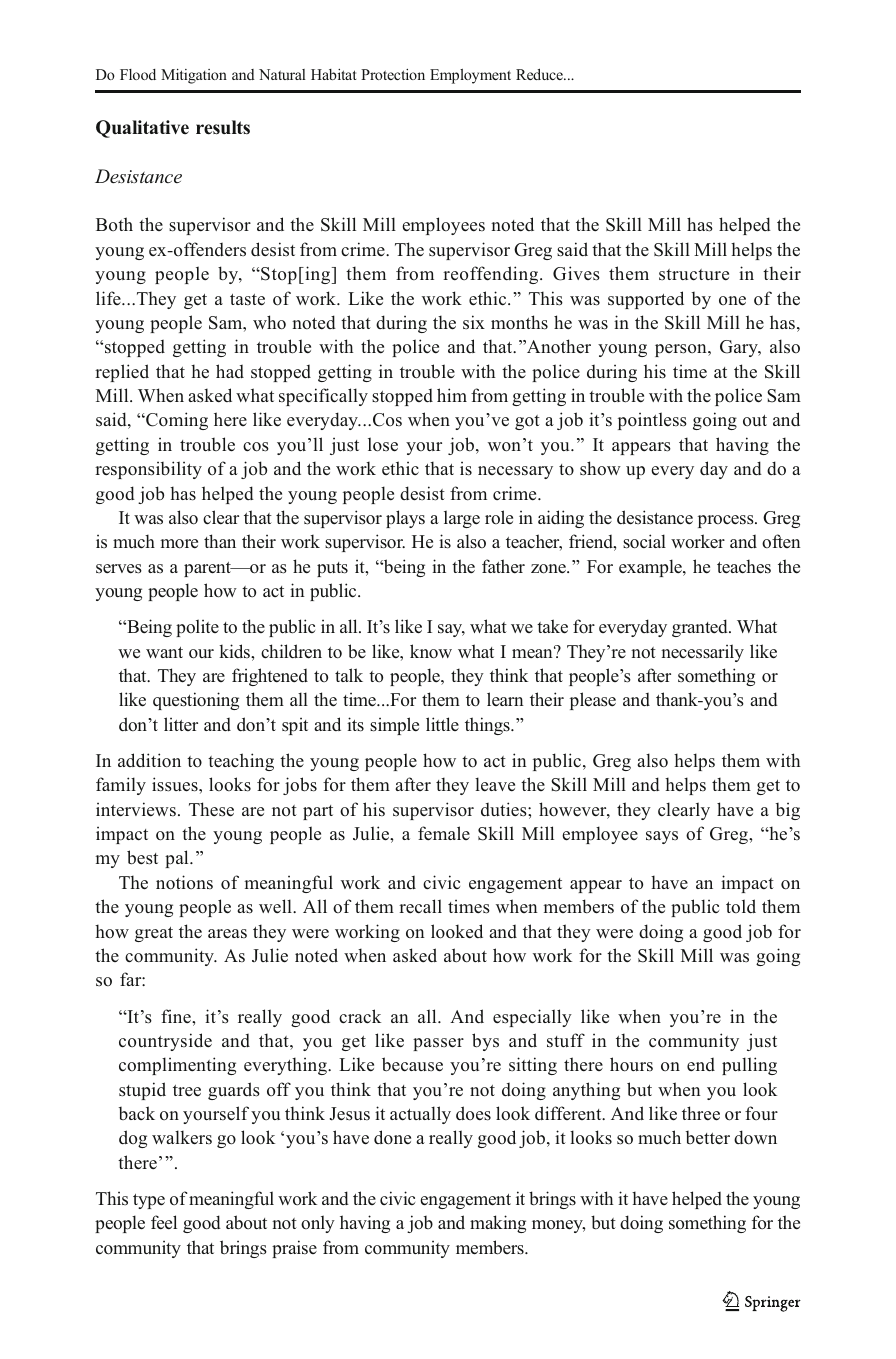 This image has width=896, height=1359. Describe the element at coordinates (223, 127) in the image. I see `results` at that location.
